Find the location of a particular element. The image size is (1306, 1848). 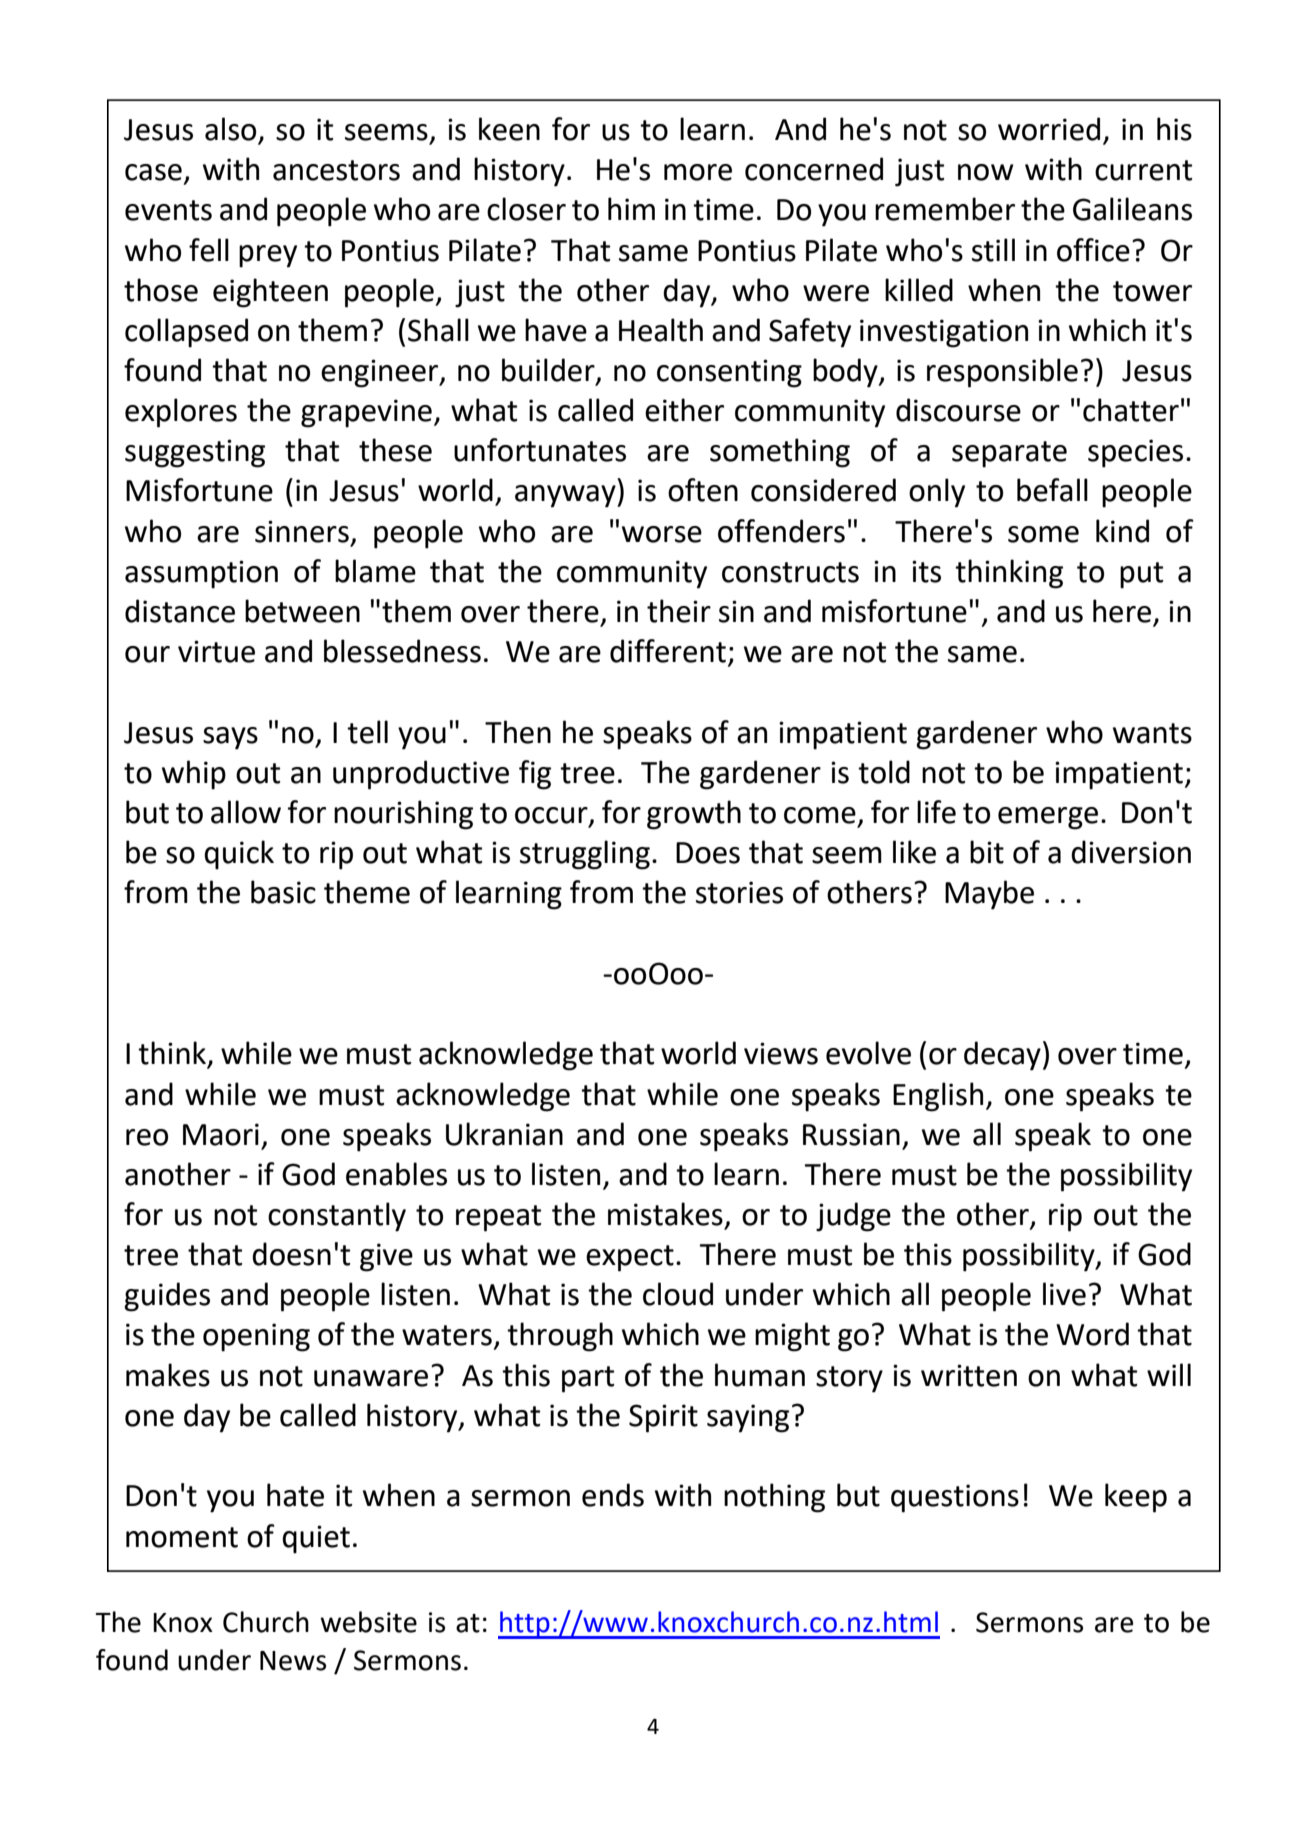

worried is located at coordinates (1049, 129).
